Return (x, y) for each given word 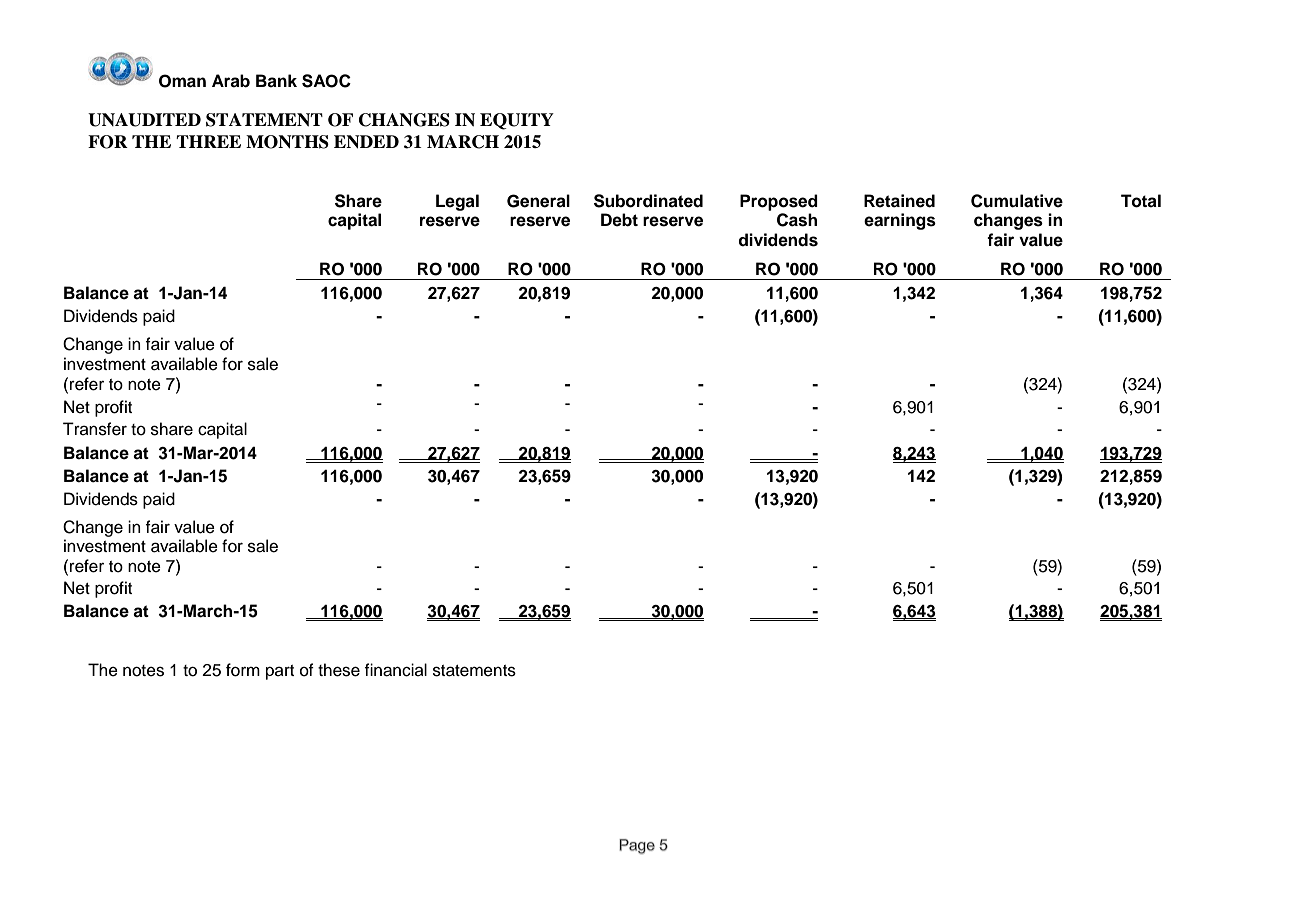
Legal (457, 202)
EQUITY (517, 121)
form (243, 670)
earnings (900, 221)
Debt (619, 220)
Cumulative (1017, 201)
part (280, 672)
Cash (797, 220)
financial (396, 670)
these (339, 670)
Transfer (95, 429)
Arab (231, 81)
